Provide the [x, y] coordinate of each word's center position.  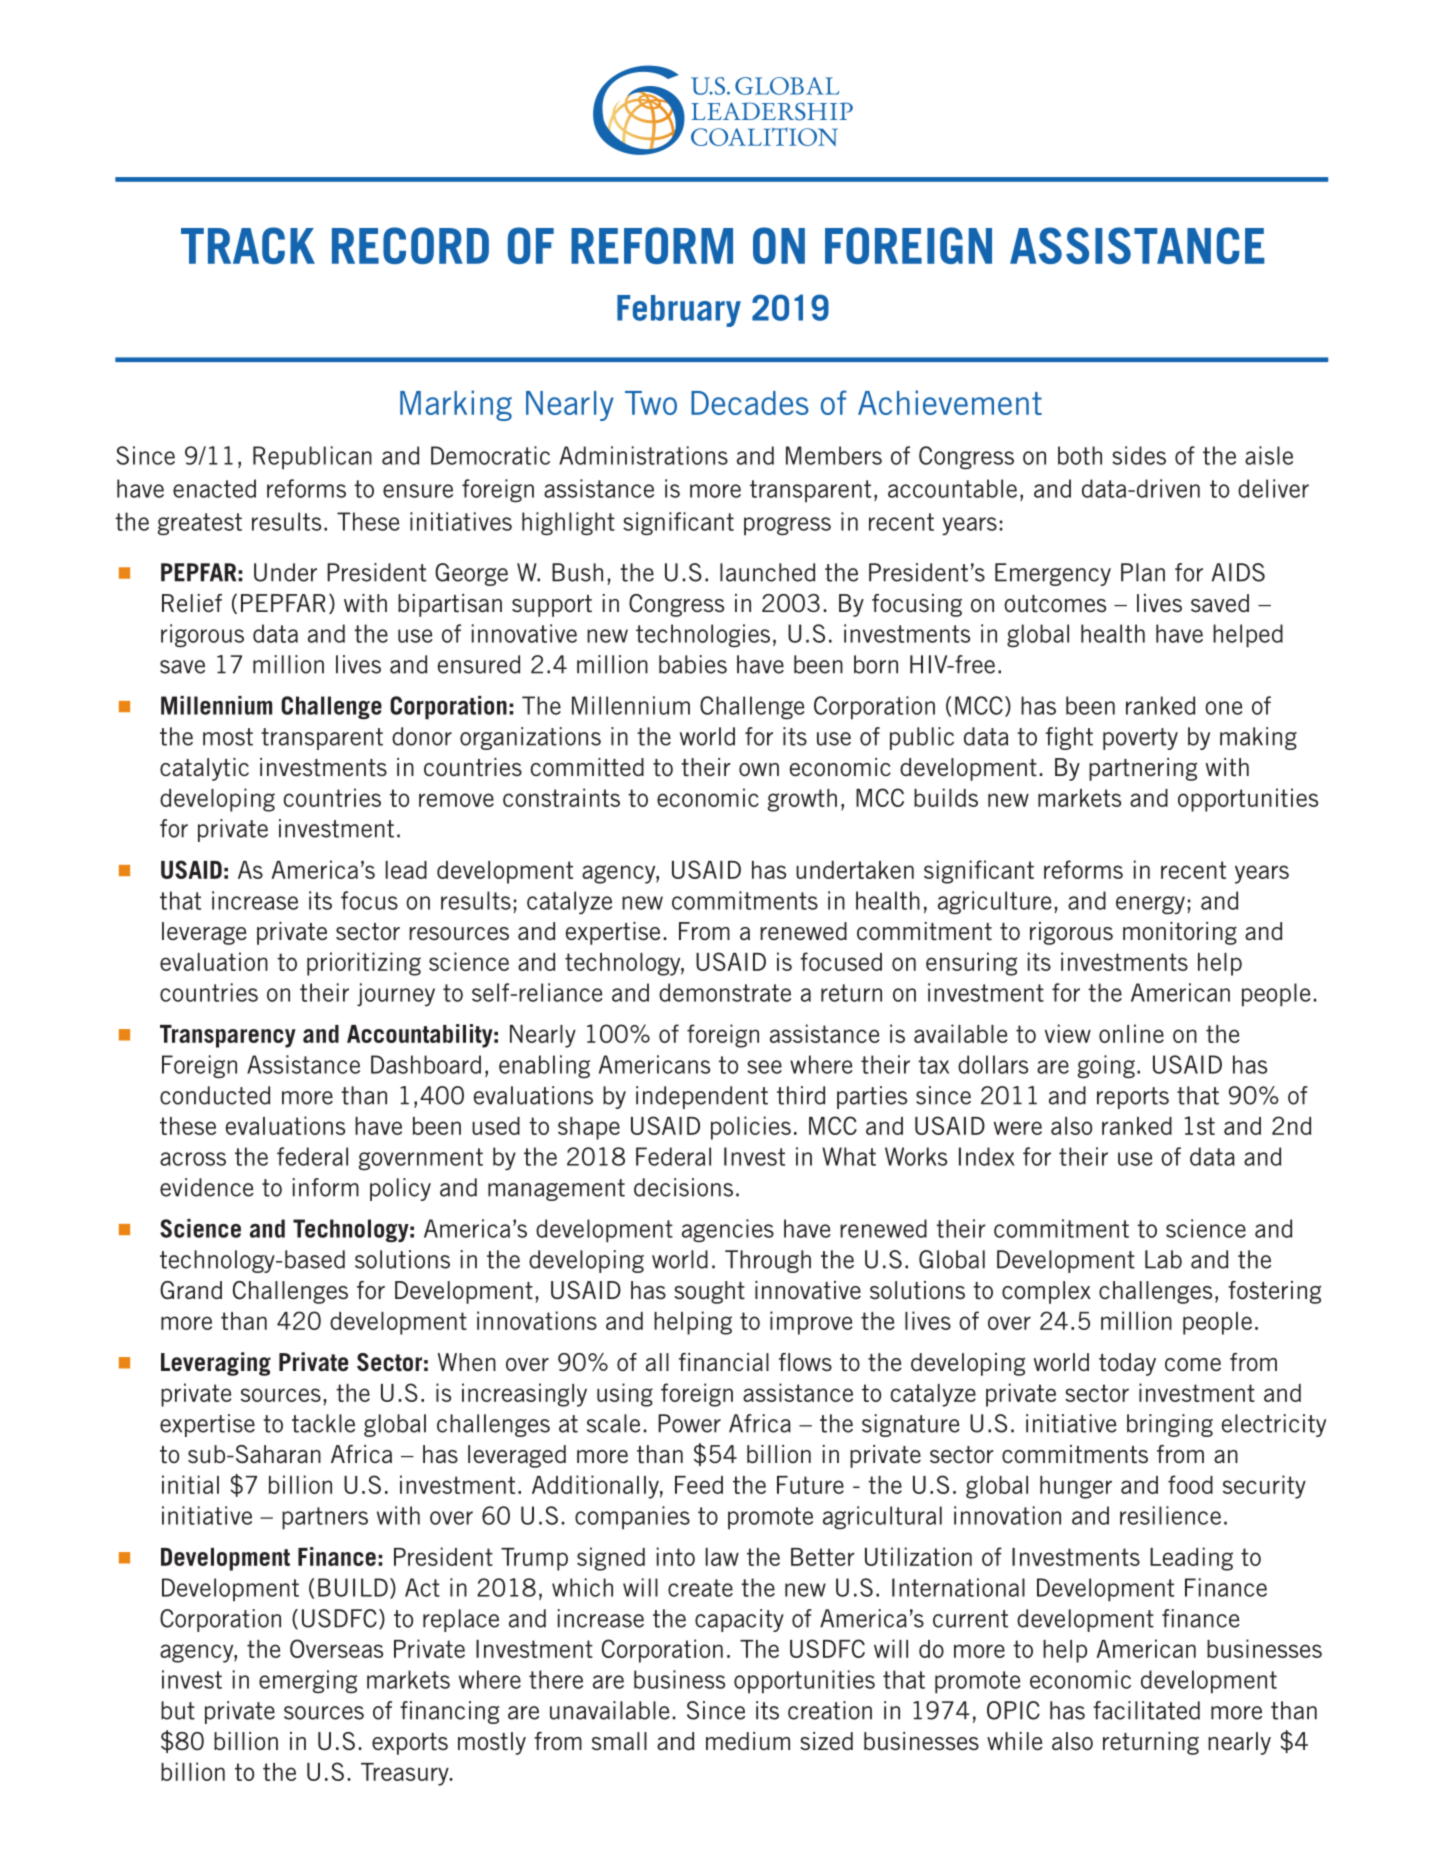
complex [1046, 1292]
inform [326, 1187]
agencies [728, 1231]
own [759, 770]
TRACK [248, 245]
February [679, 311]
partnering [1143, 769]
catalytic [204, 769]
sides [1139, 455]
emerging [308, 1682]
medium [748, 1741]
